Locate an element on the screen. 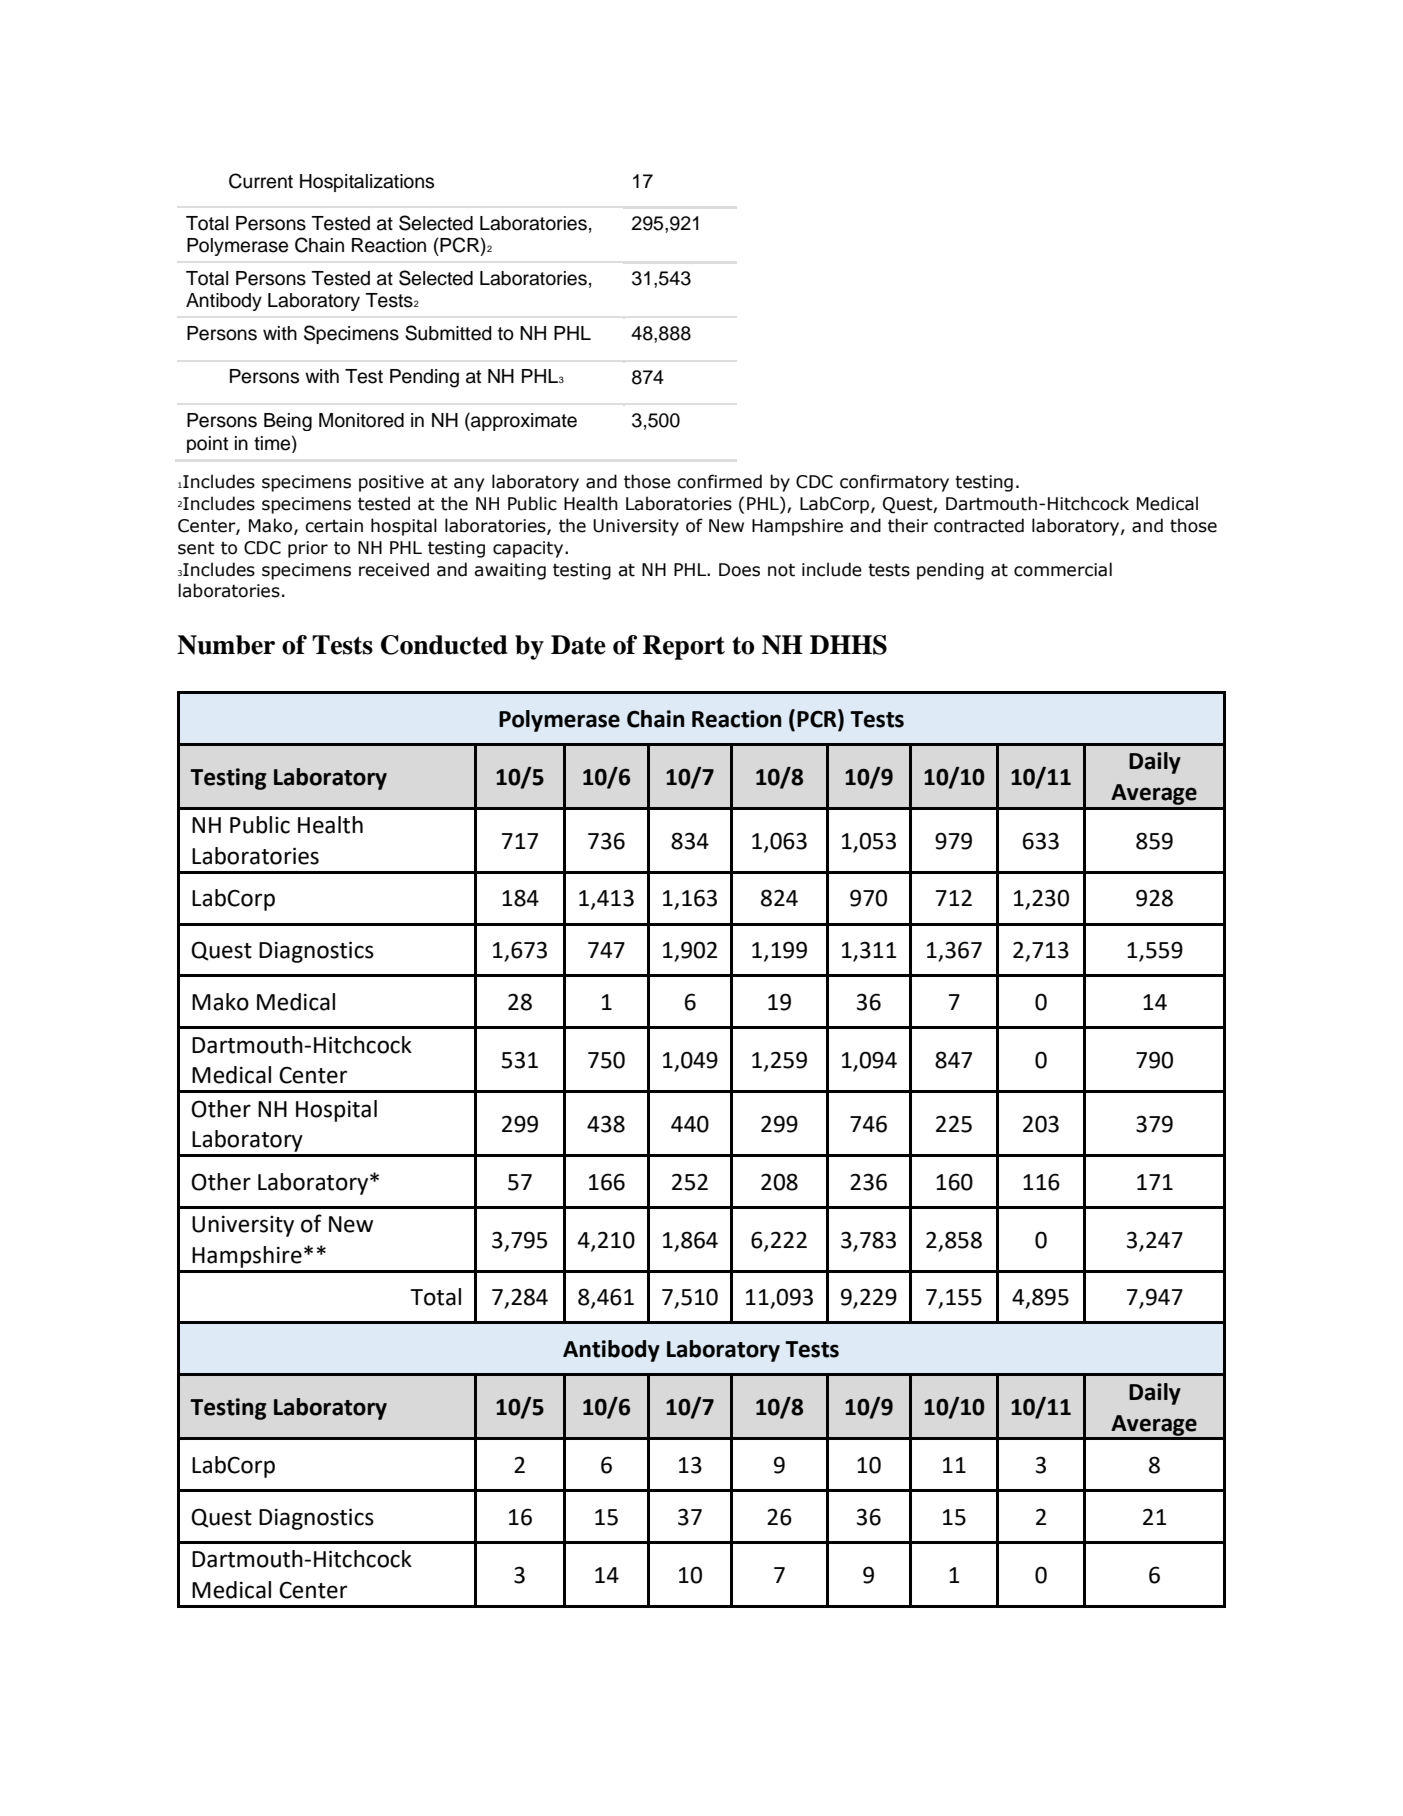 This screenshot has height=1816, width=1403. Current is located at coordinates (261, 181).
